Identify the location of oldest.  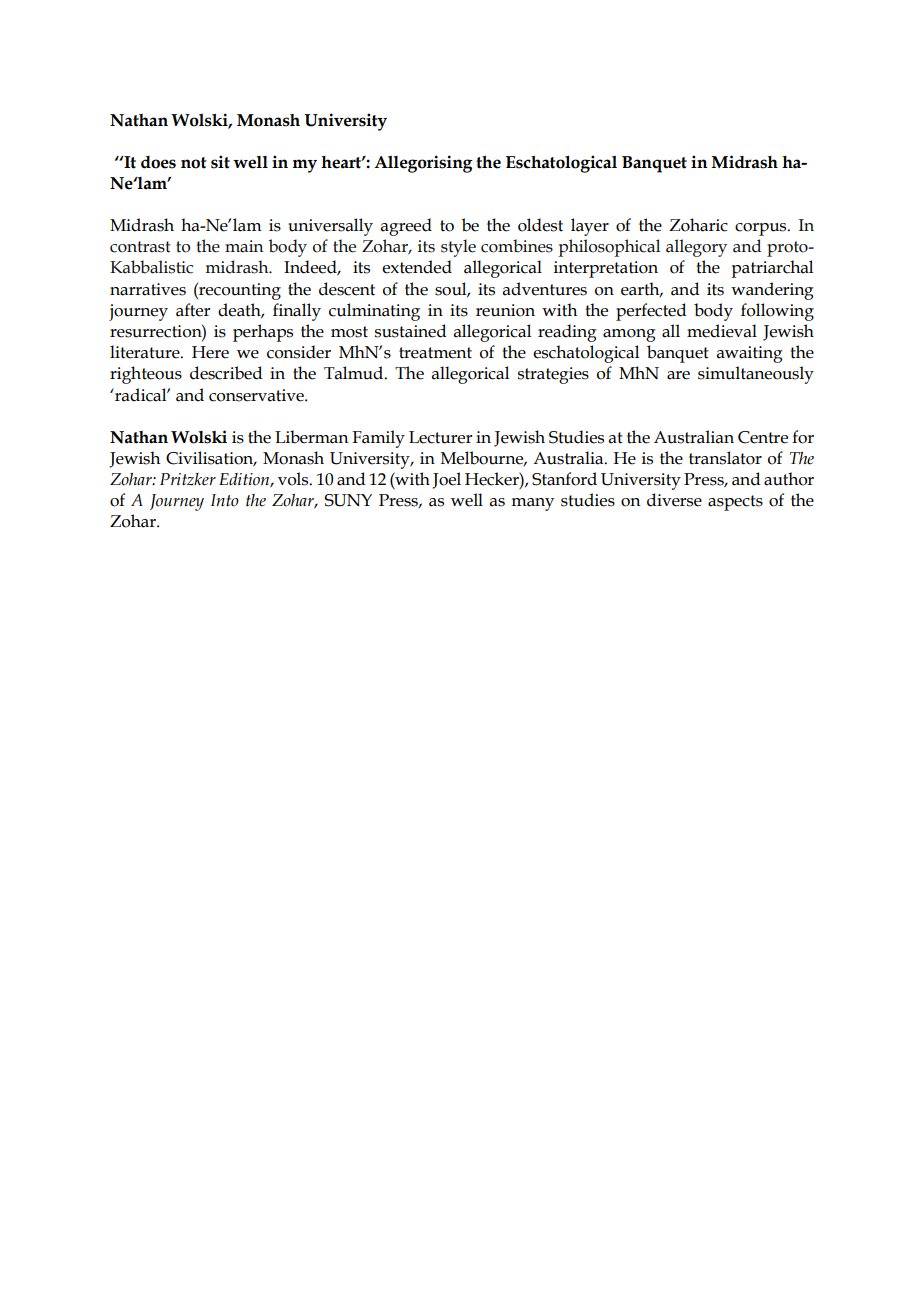
(540, 225).
